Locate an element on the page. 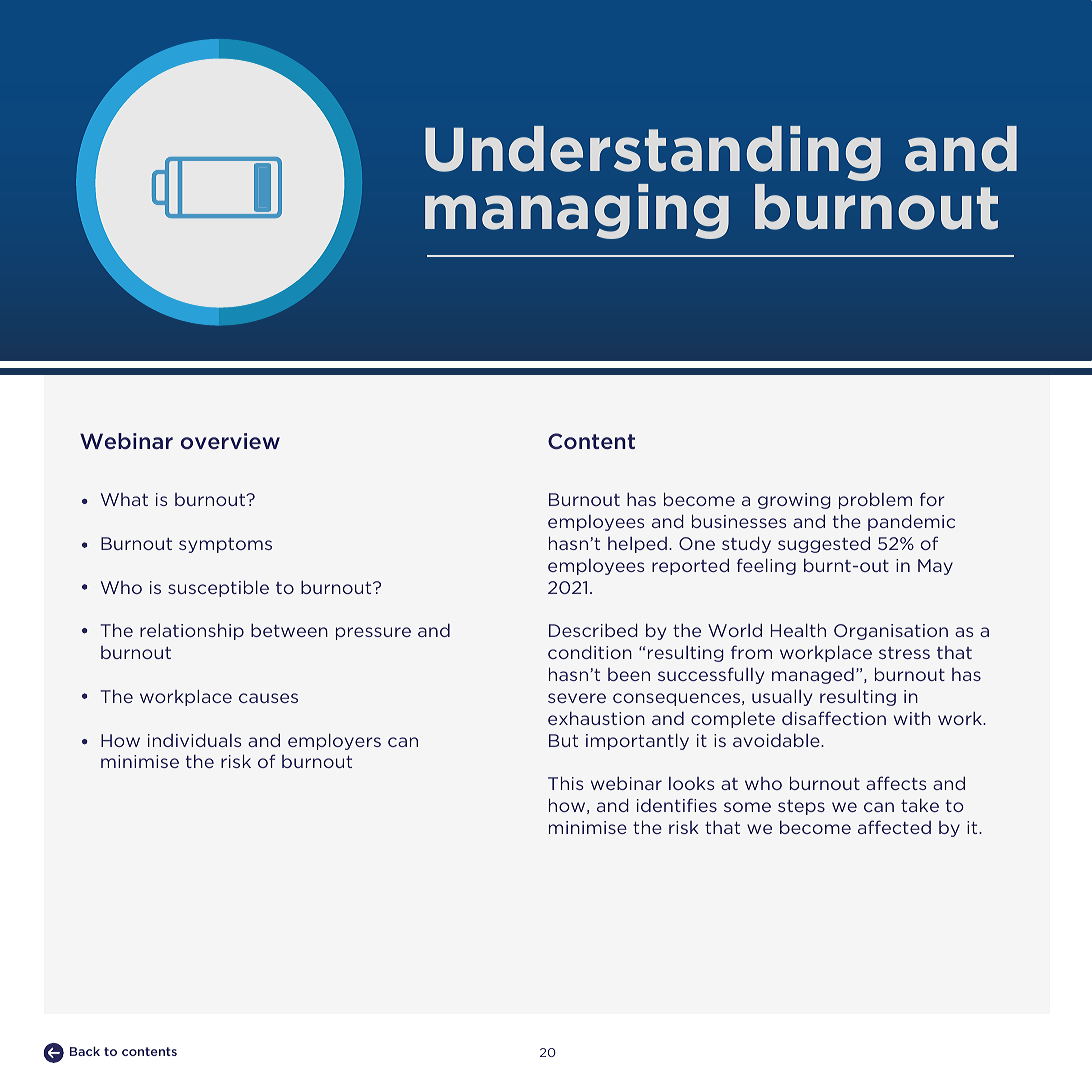 The height and width of the page is (1092, 1092). susceptible is located at coordinates (218, 588).
